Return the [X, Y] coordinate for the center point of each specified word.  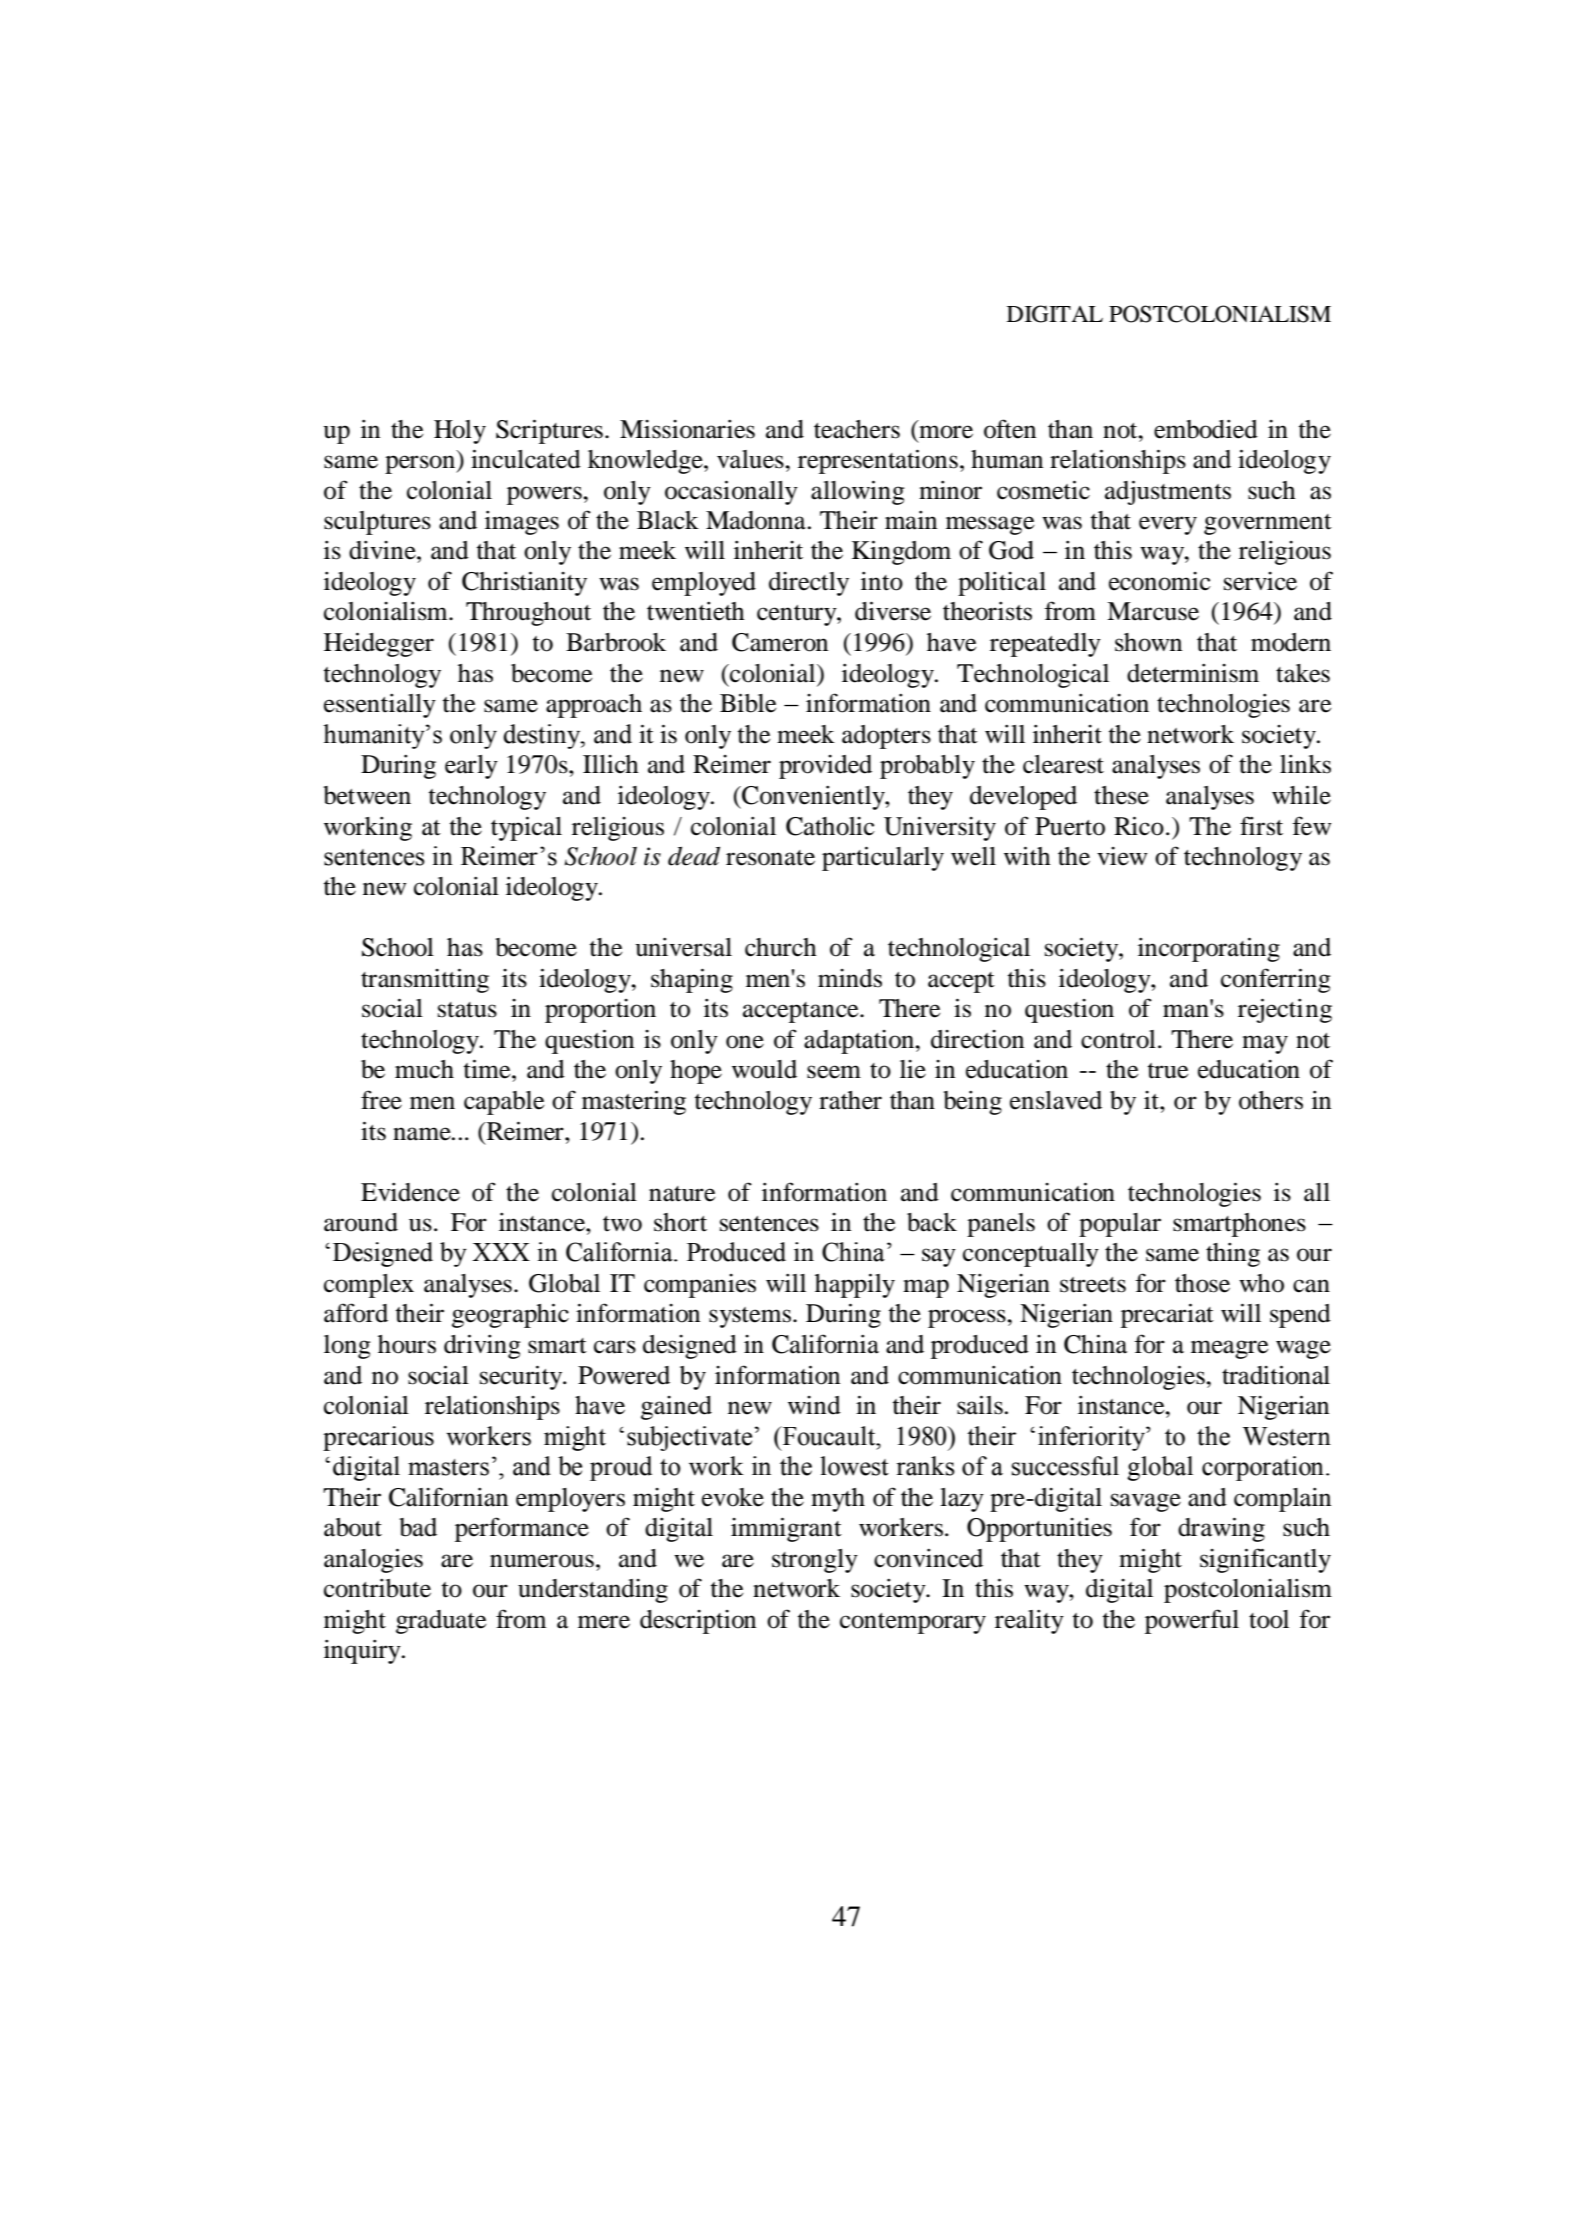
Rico [1139, 826]
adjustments [1168, 492]
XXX [501, 1252]
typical [526, 828]
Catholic [830, 826]
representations [878, 461]
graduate [441, 1622]
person [421, 464]
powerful [1192, 1621]
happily [855, 1285]
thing [1233, 1255]
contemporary [913, 1623]
